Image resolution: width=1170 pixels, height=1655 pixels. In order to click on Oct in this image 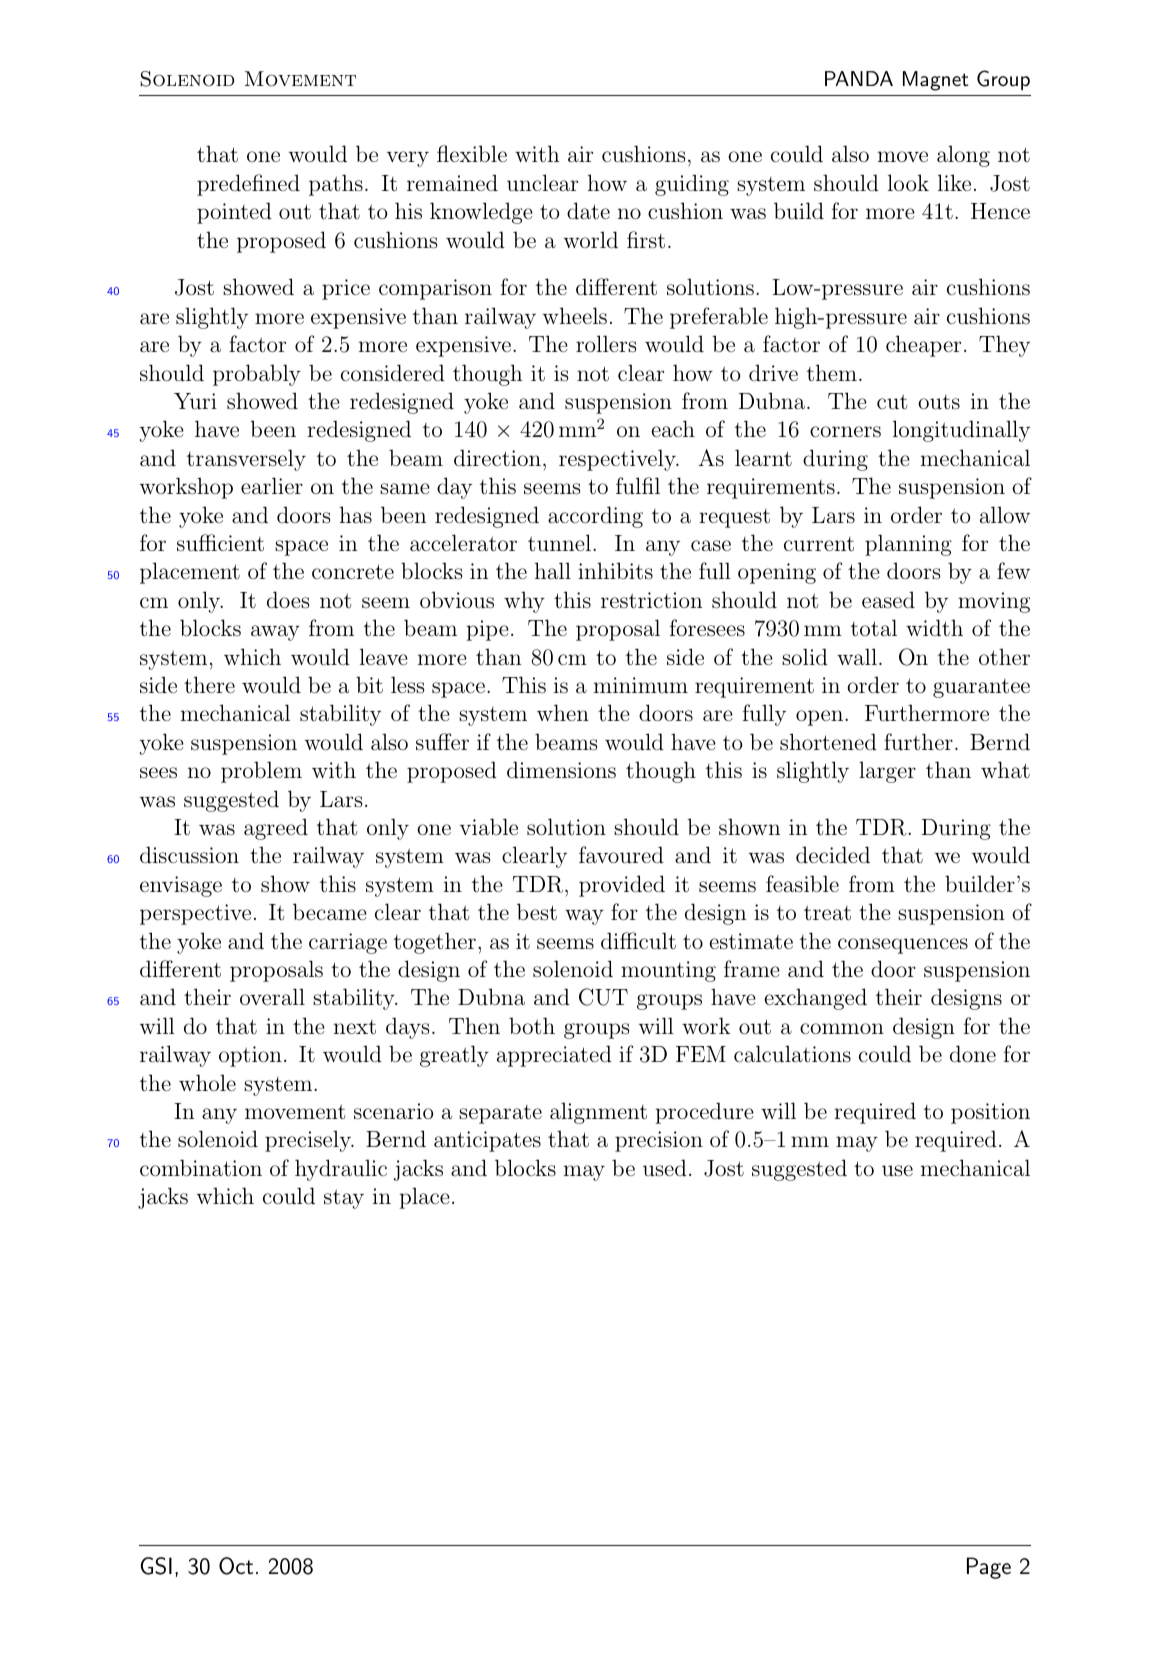, I will do `click(236, 1566)`.
